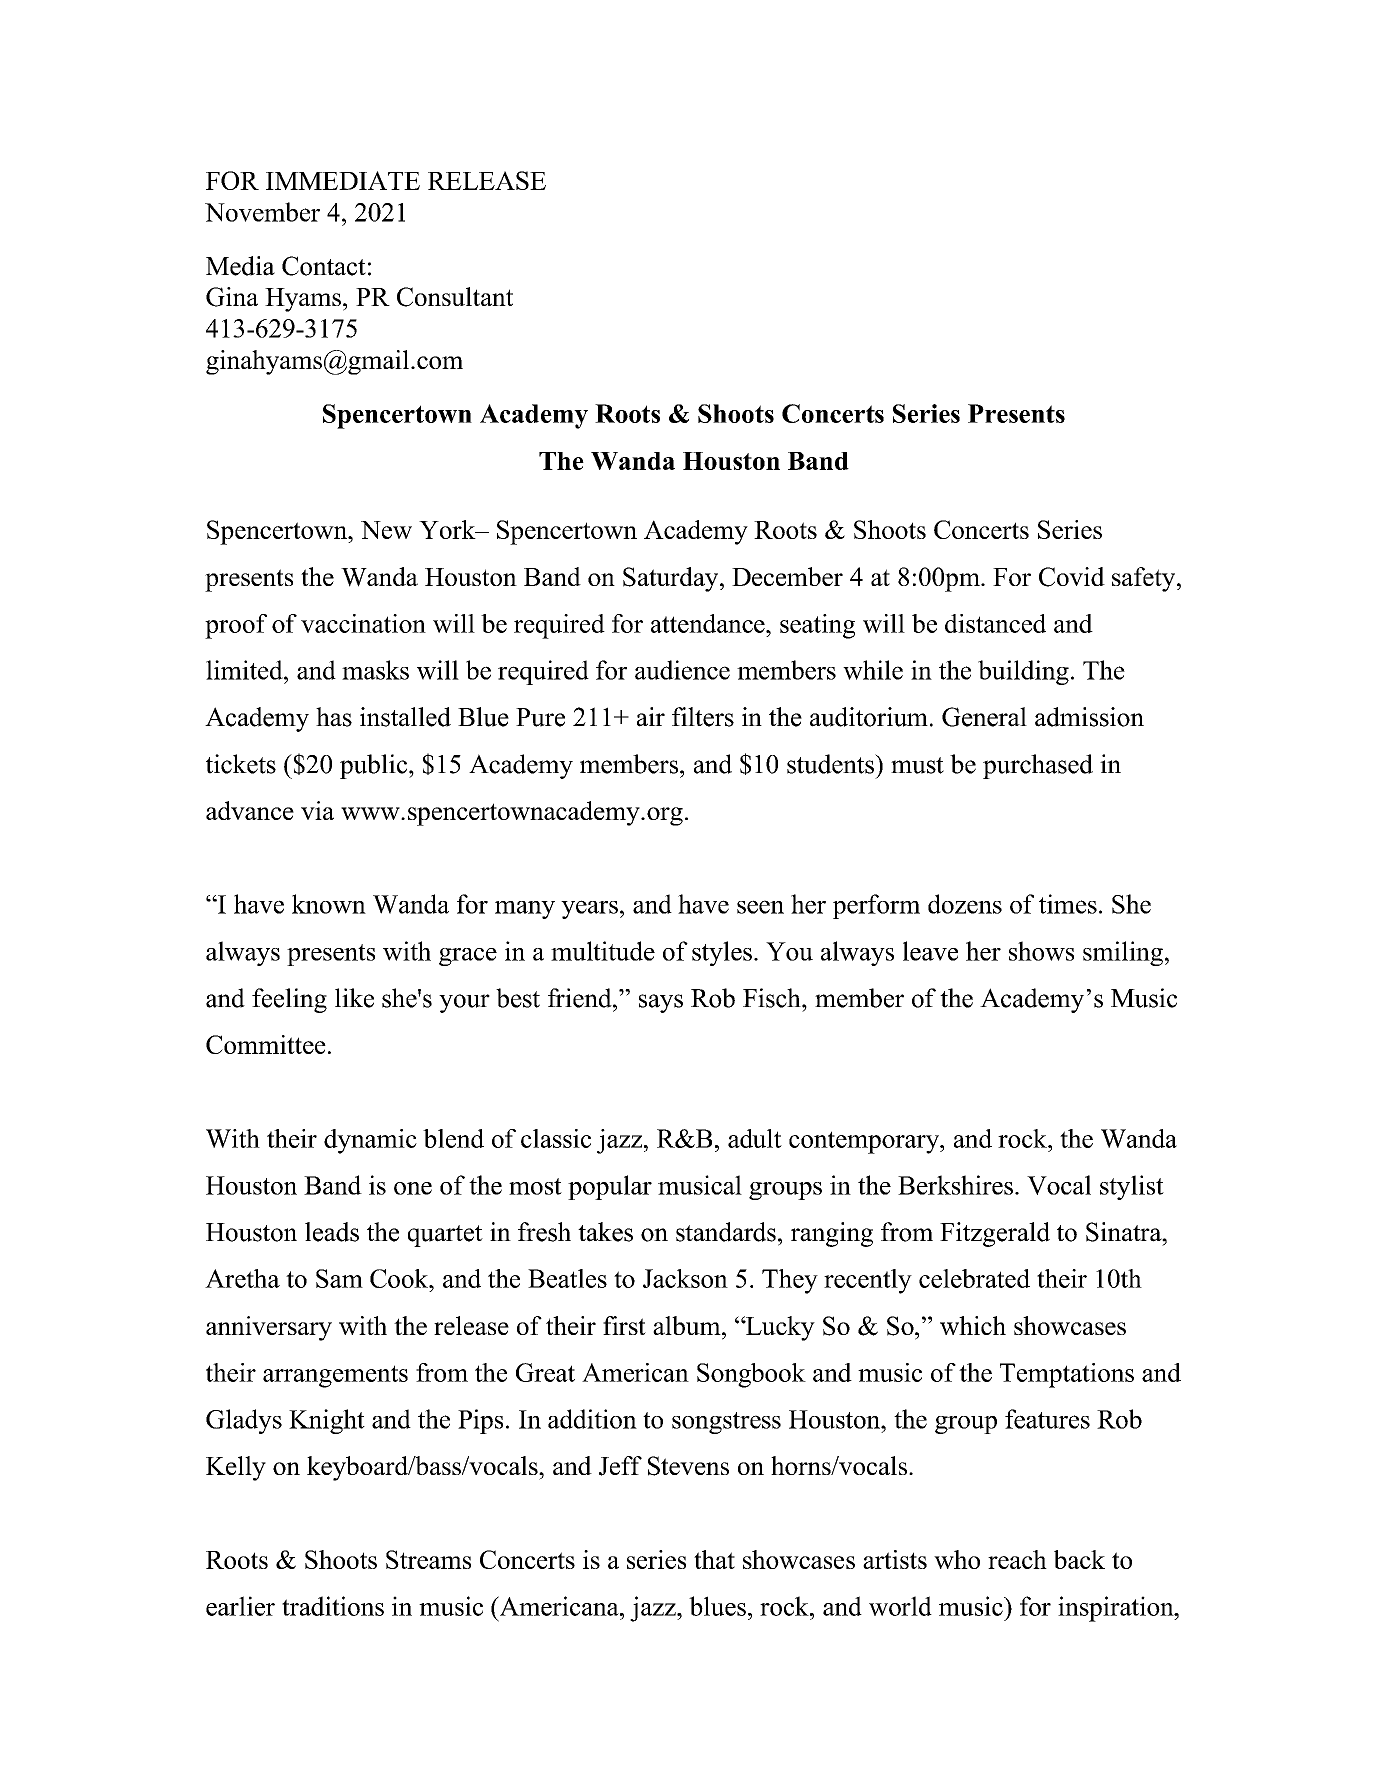 The width and height of the image is (1384, 1791). What do you see at coordinates (455, 297) in the image?
I see `Consultant` at bounding box center [455, 297].
